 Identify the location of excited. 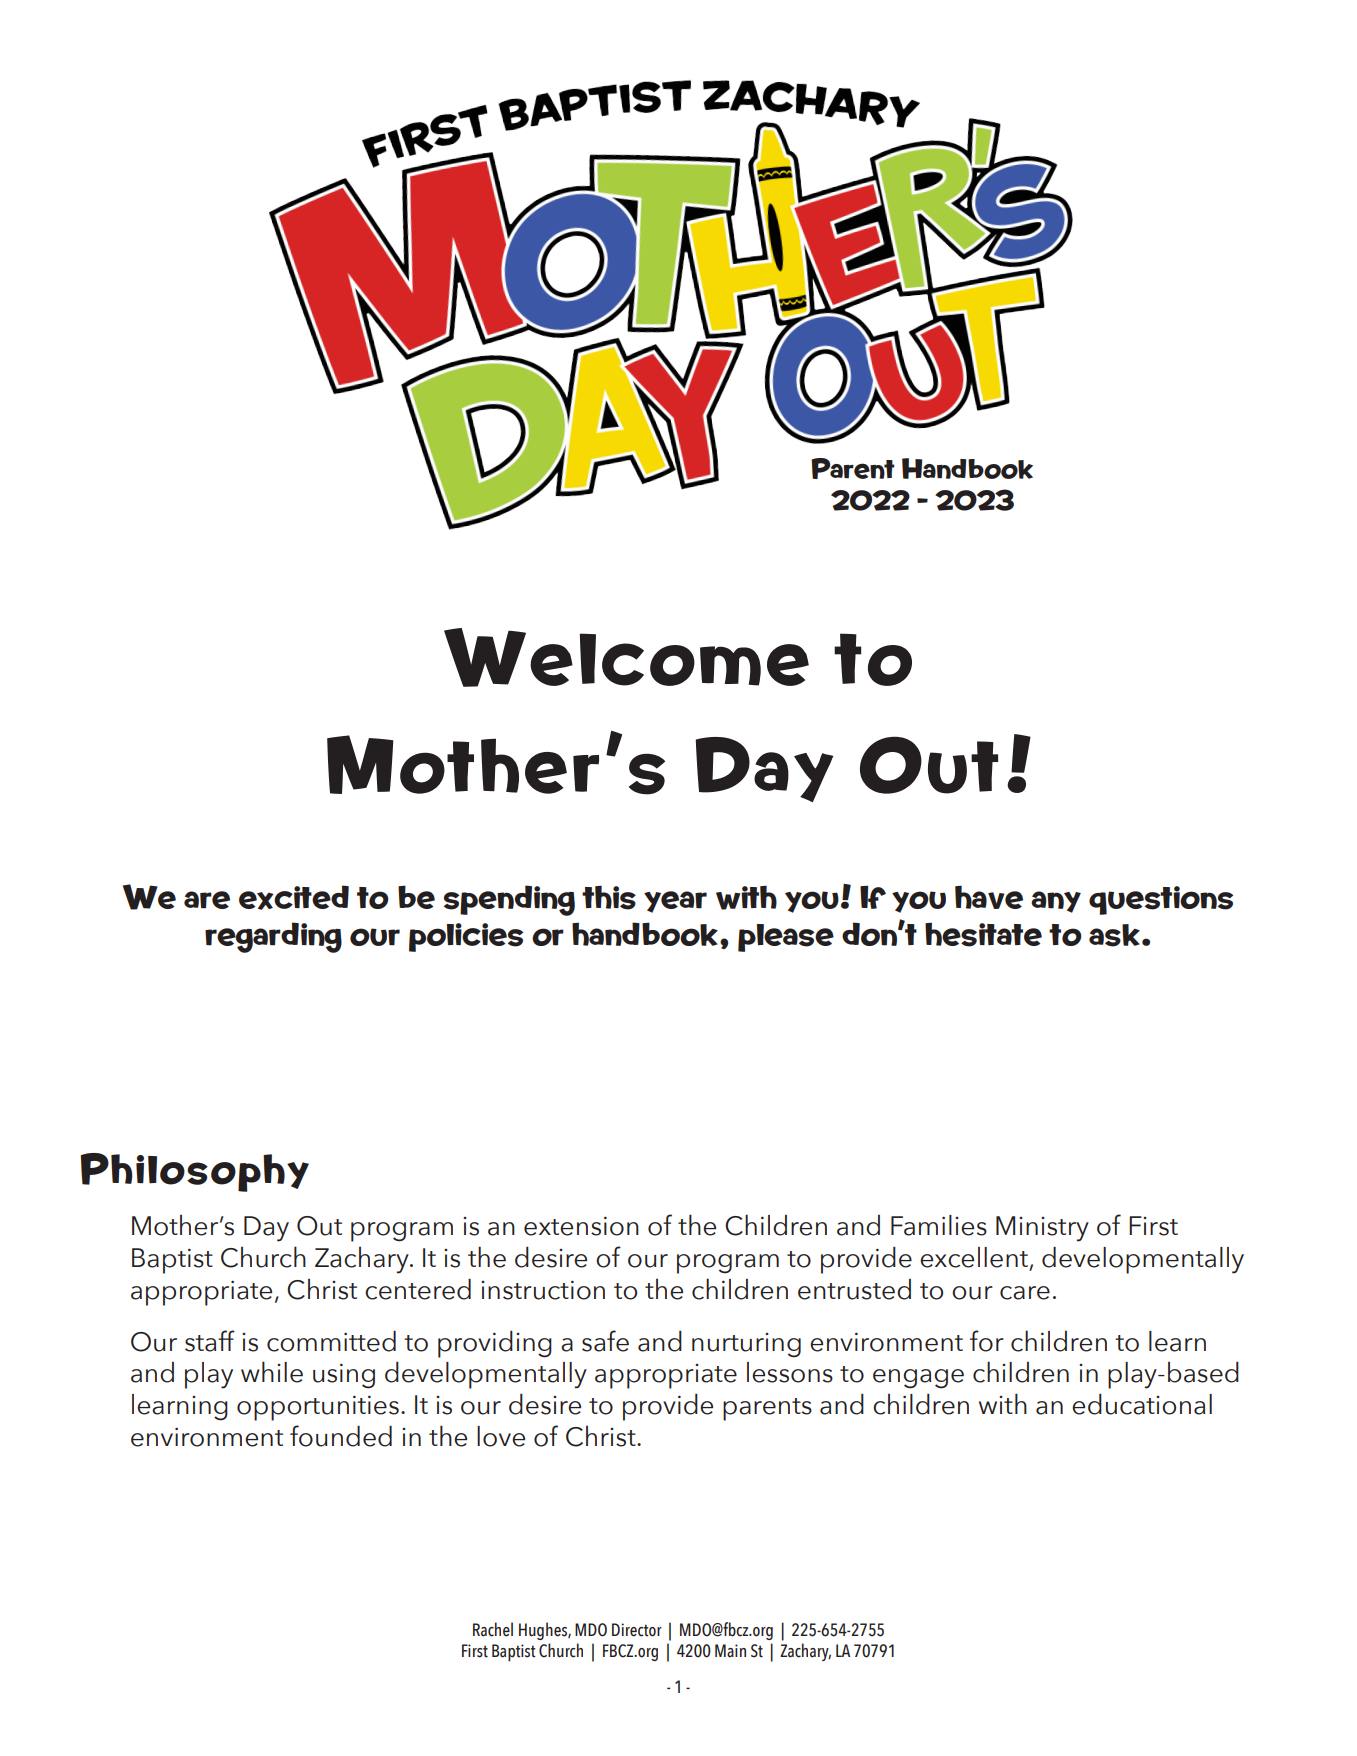
(294, 897).
